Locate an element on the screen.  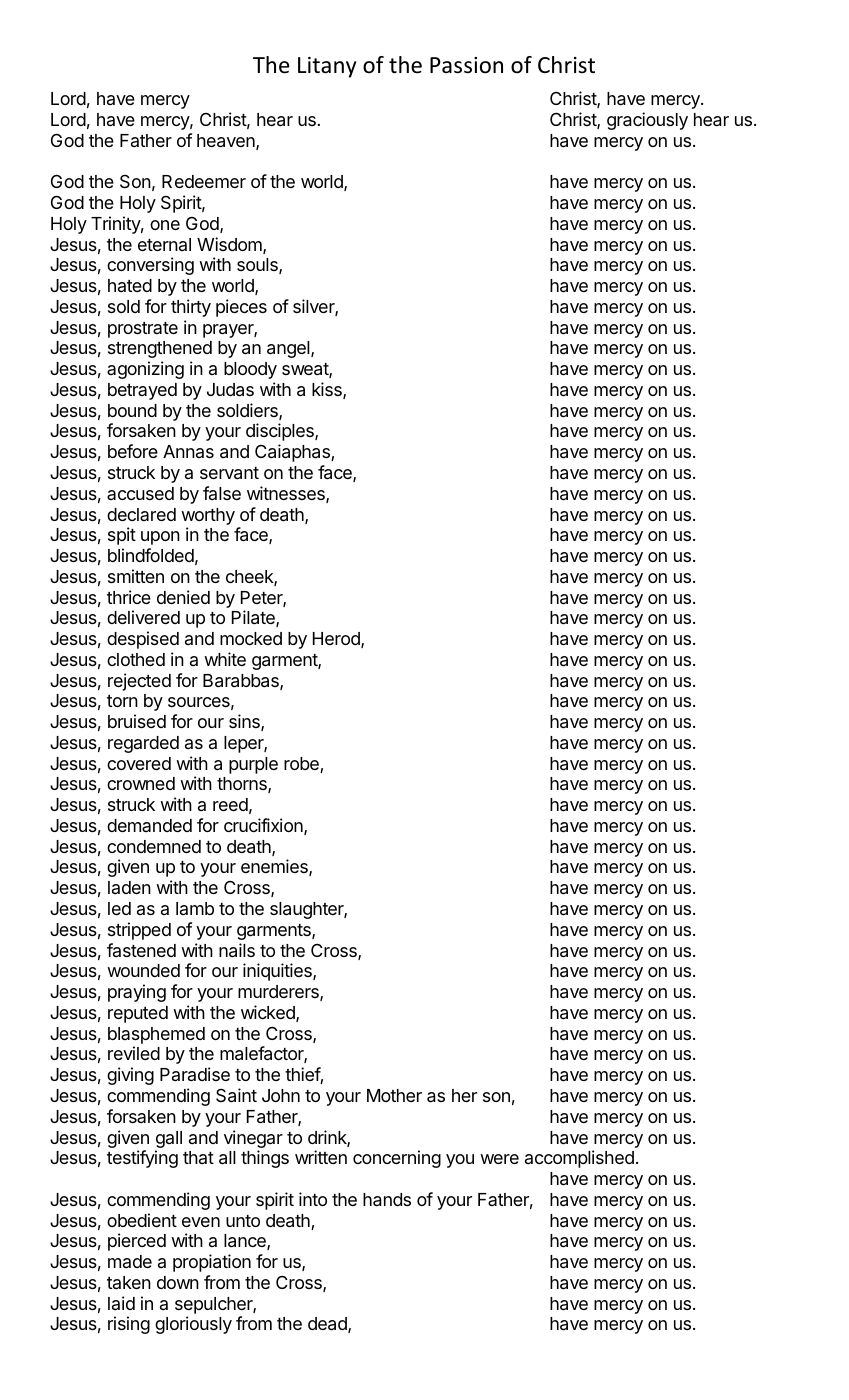
Mother is located at coordinates (394, 1095).
